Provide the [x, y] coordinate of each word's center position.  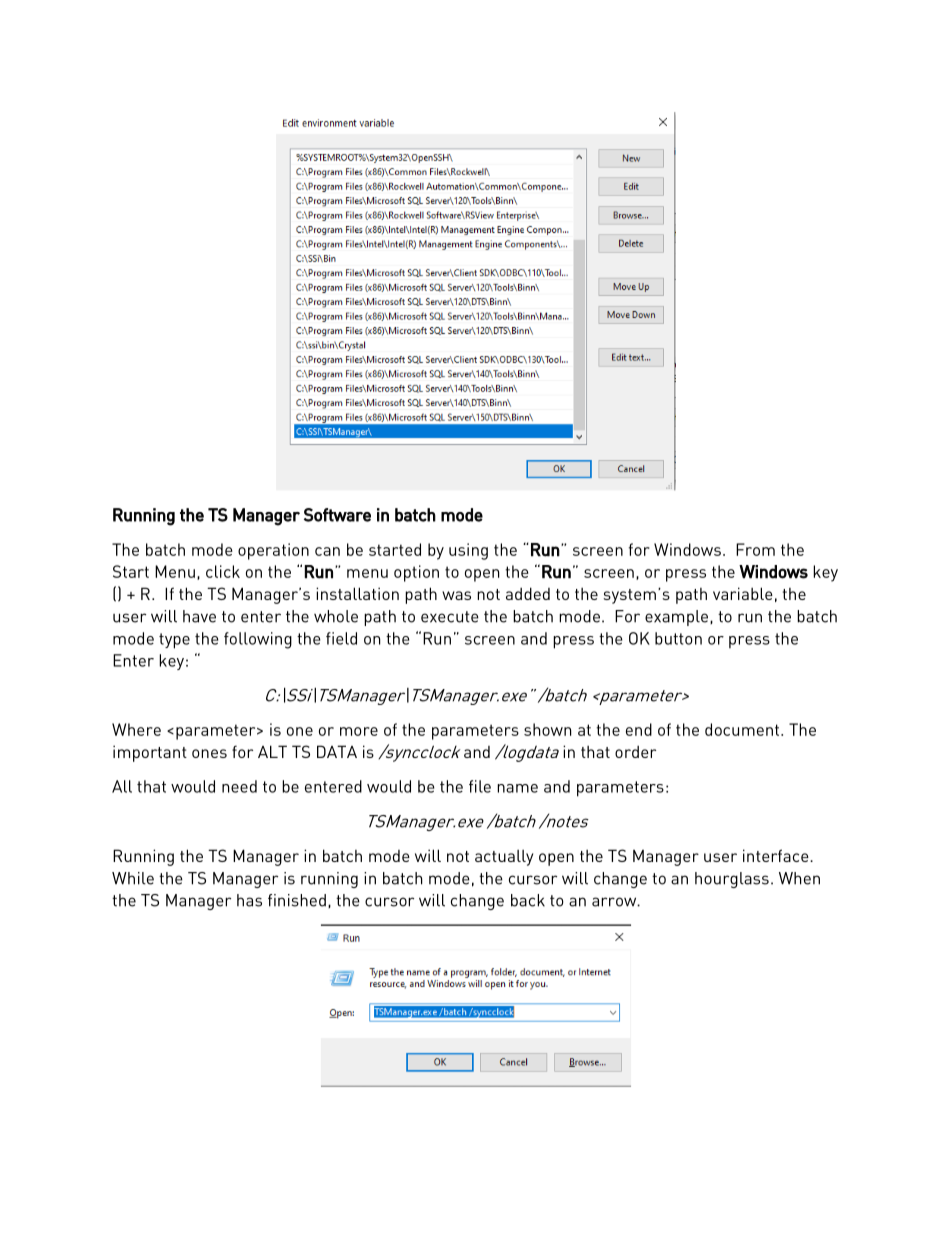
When [799, 878]
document [743, 729]
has [249, 900]
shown [547, 729]
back [528, 900]
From [755, 549]
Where [136, 729]
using [468, 551]
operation [273, 551]
